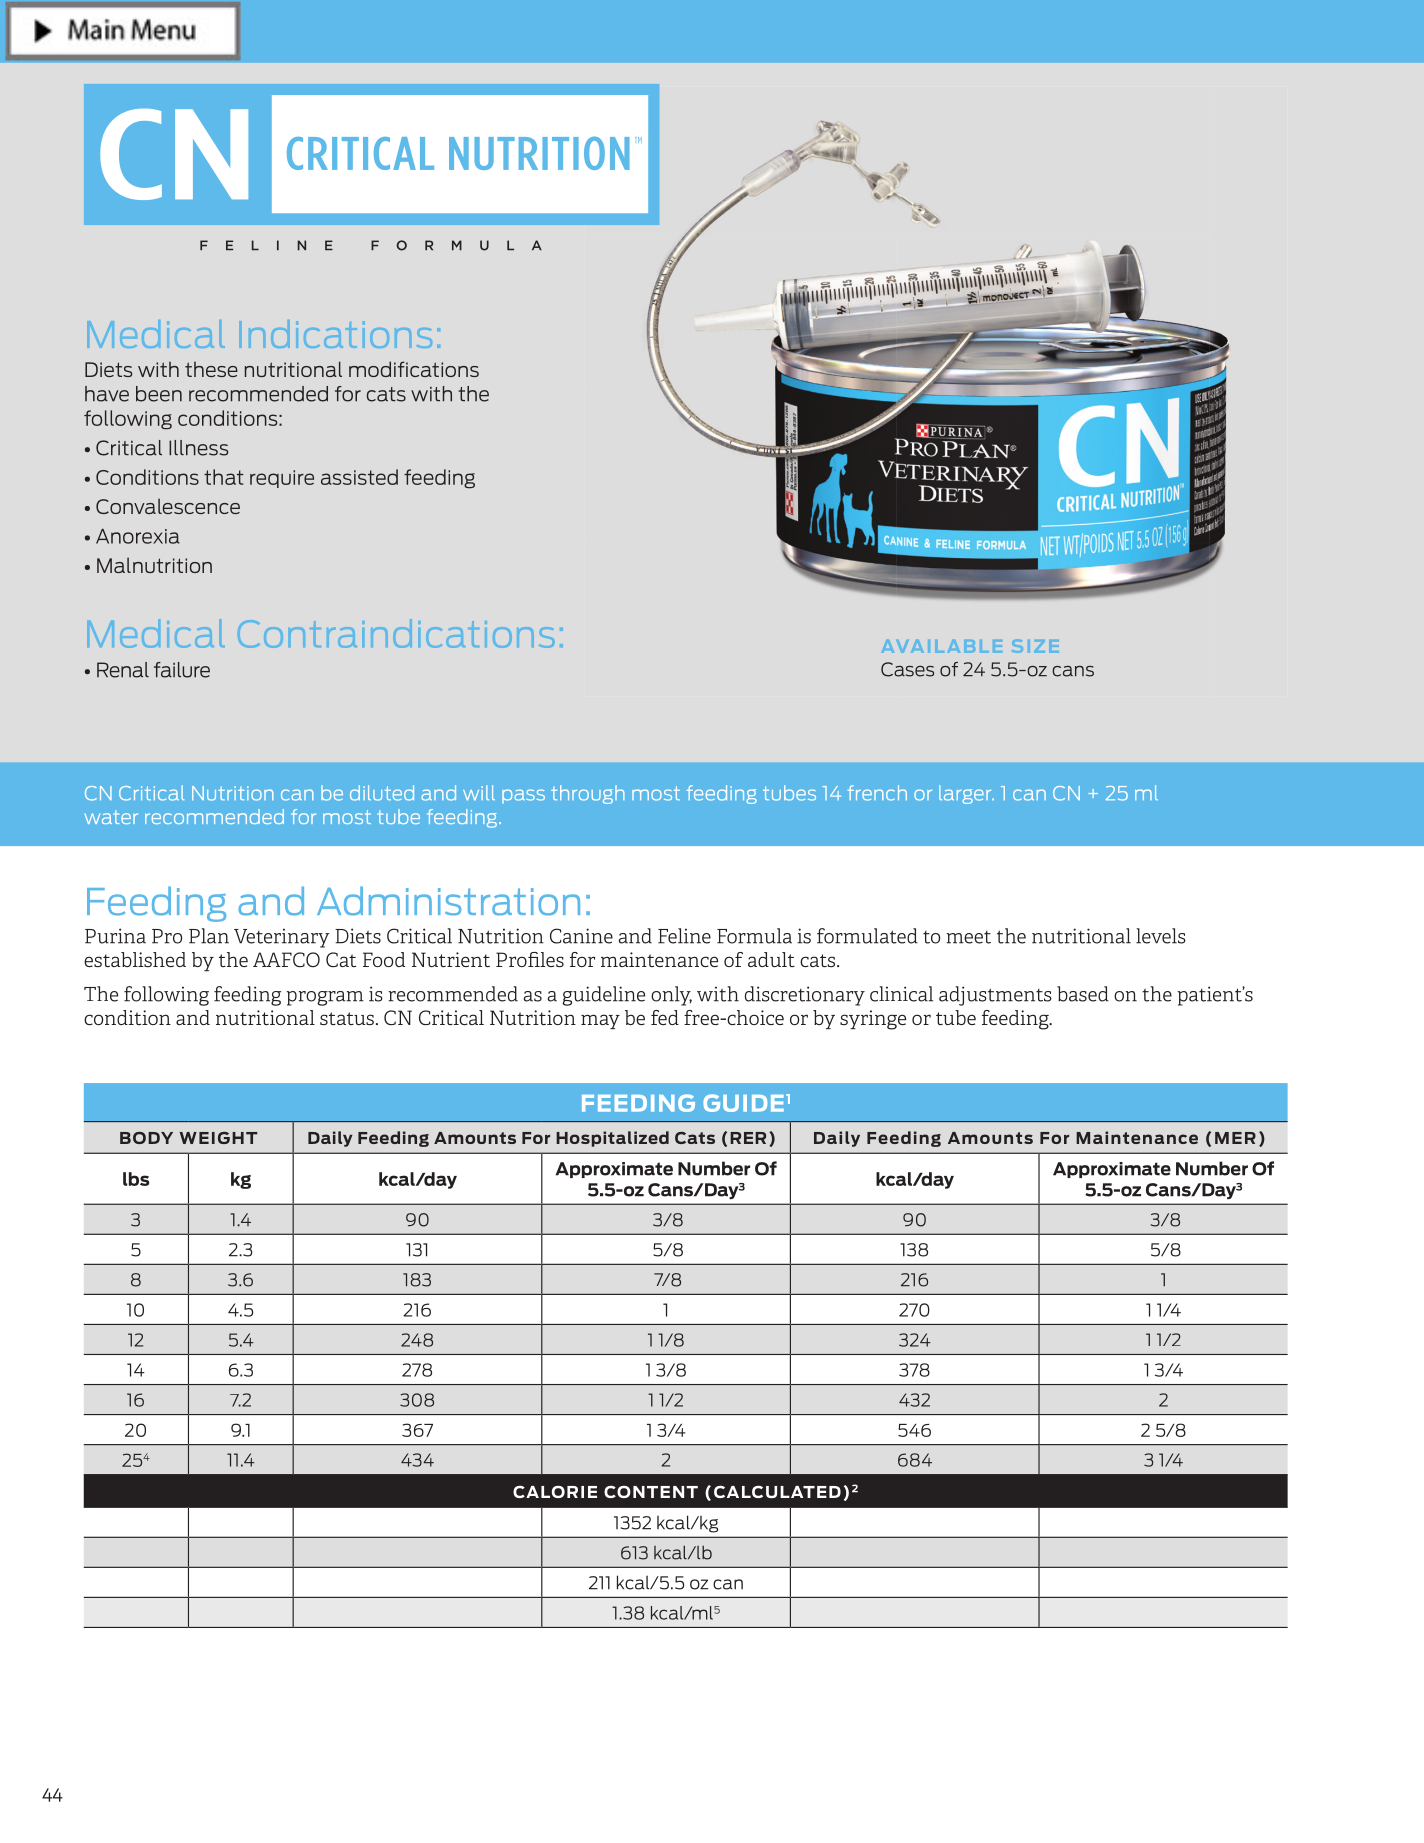  Describe the element at coordinates (282, 938) in the document. I see `Veterinary` at that location.
